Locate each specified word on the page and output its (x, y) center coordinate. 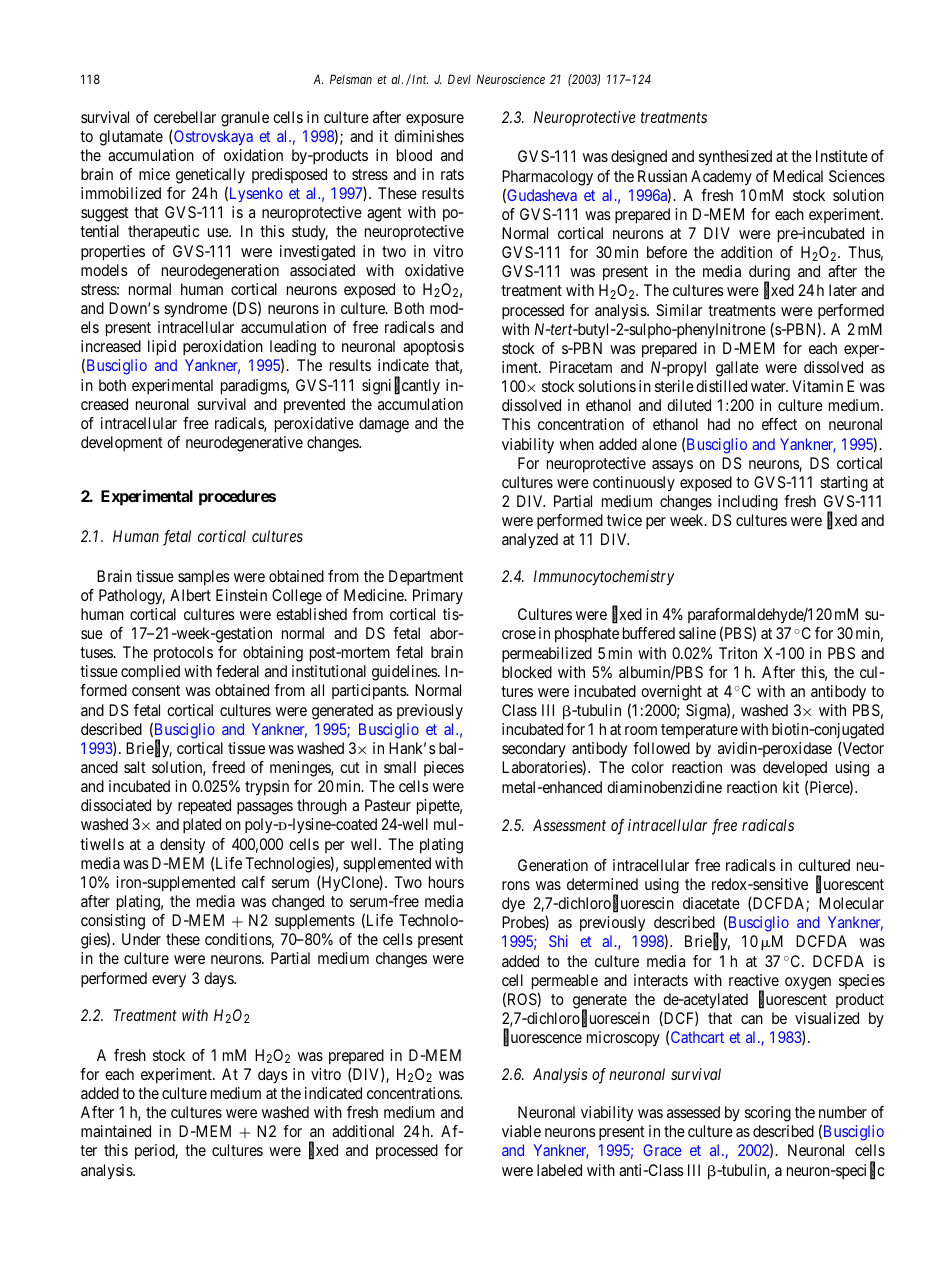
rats (452, 174)
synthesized (735, 157)
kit (791, 787)
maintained (116, 1131)
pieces (444, 768)
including (748, 503)
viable (521, 1131)
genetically (210, 176)
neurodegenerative (244, 444)
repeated (204, 807)
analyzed (530, 541)
